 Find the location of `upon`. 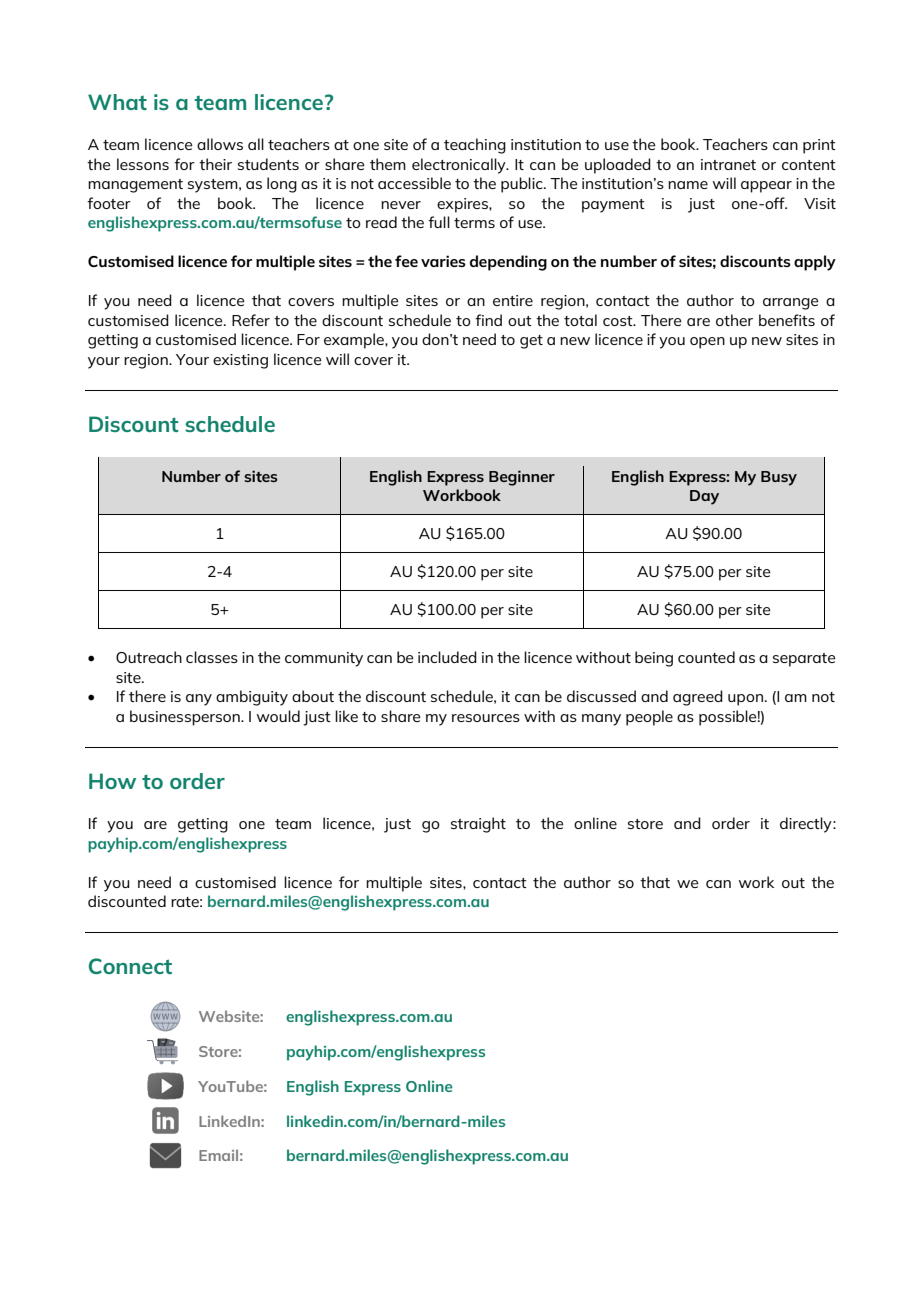

upon is located at coordinates (745, 700).
